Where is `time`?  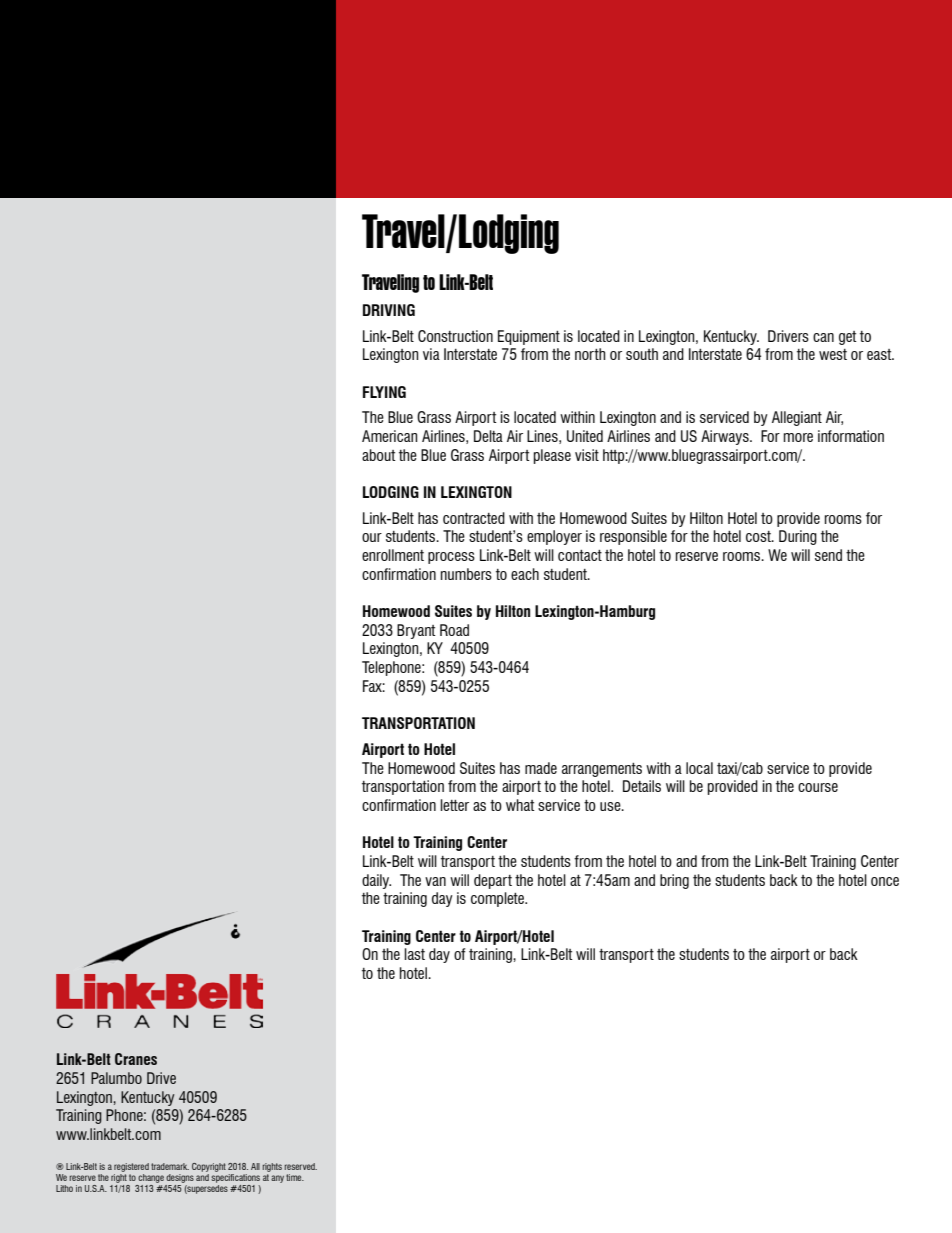 time is located at coordinates (295, 1177).
